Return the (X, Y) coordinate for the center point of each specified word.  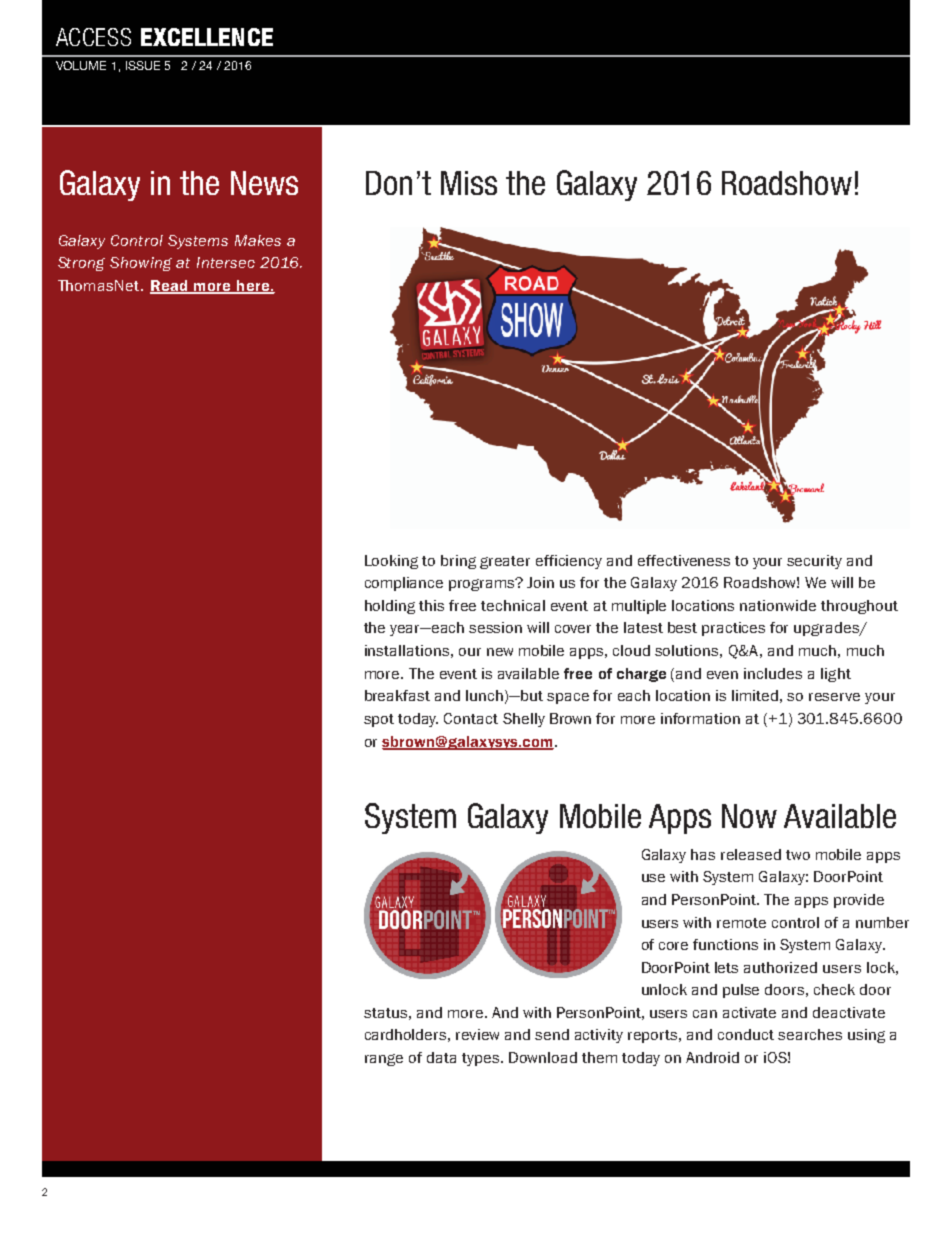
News (264, 183)
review (477, 1034)
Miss (469, 183)
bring (458, 562)
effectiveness (684, 560)
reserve (834, 697)
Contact (471, 718)
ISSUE (143, 65)
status (385, 1013)
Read (170, 286)
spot (379, 720)
